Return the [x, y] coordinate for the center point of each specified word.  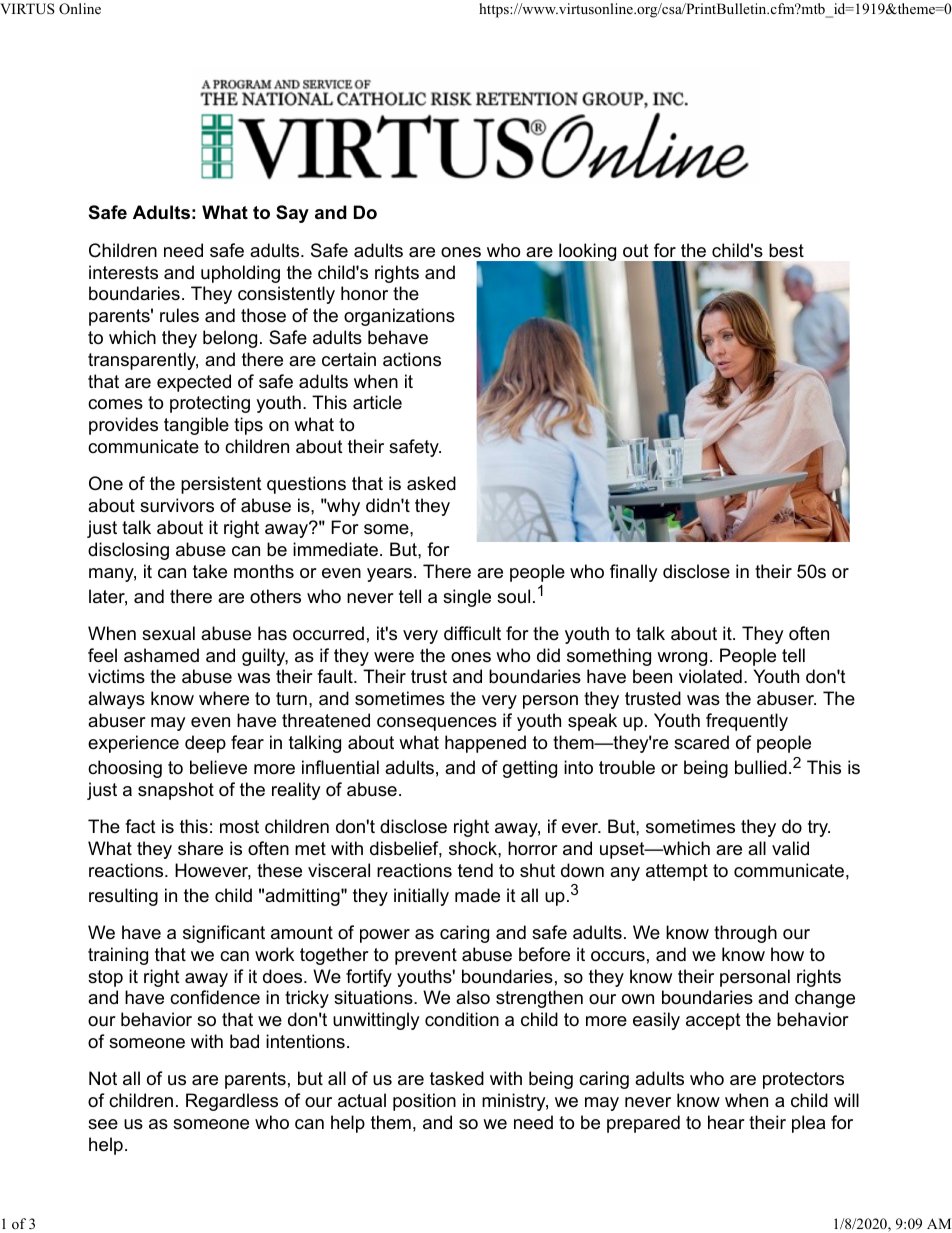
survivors [177, 505]
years [389, 575]
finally [634, 573]
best [786, 250]
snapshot [176, 791]
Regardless [232, 1102]
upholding [240, 274]
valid [790, 848]
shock [474, 848]
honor [364, 293]
